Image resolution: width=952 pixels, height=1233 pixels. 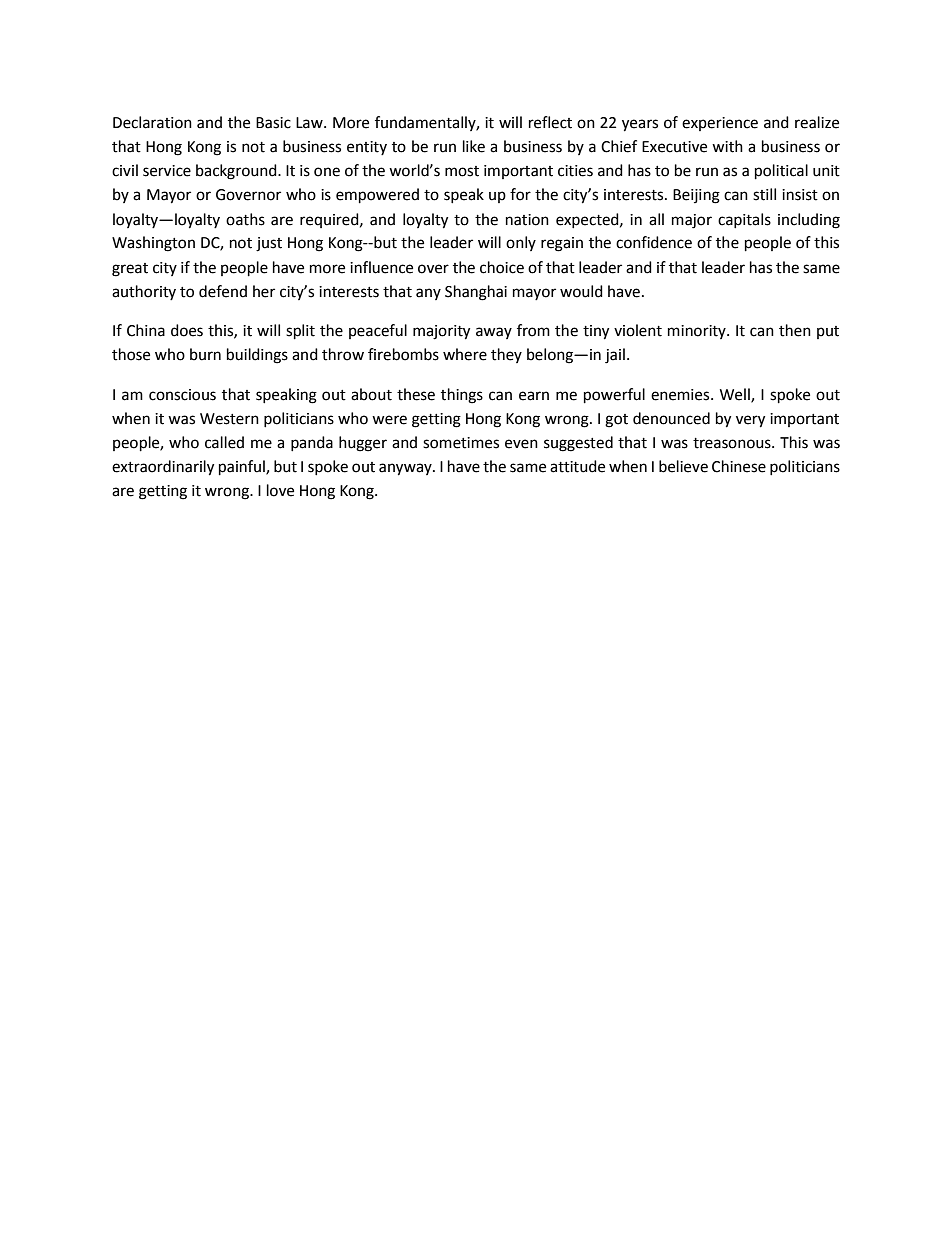 What do you see at coordinates (152, 122) in the page?
I see `Declaration` at bounding box center [152, 122].
